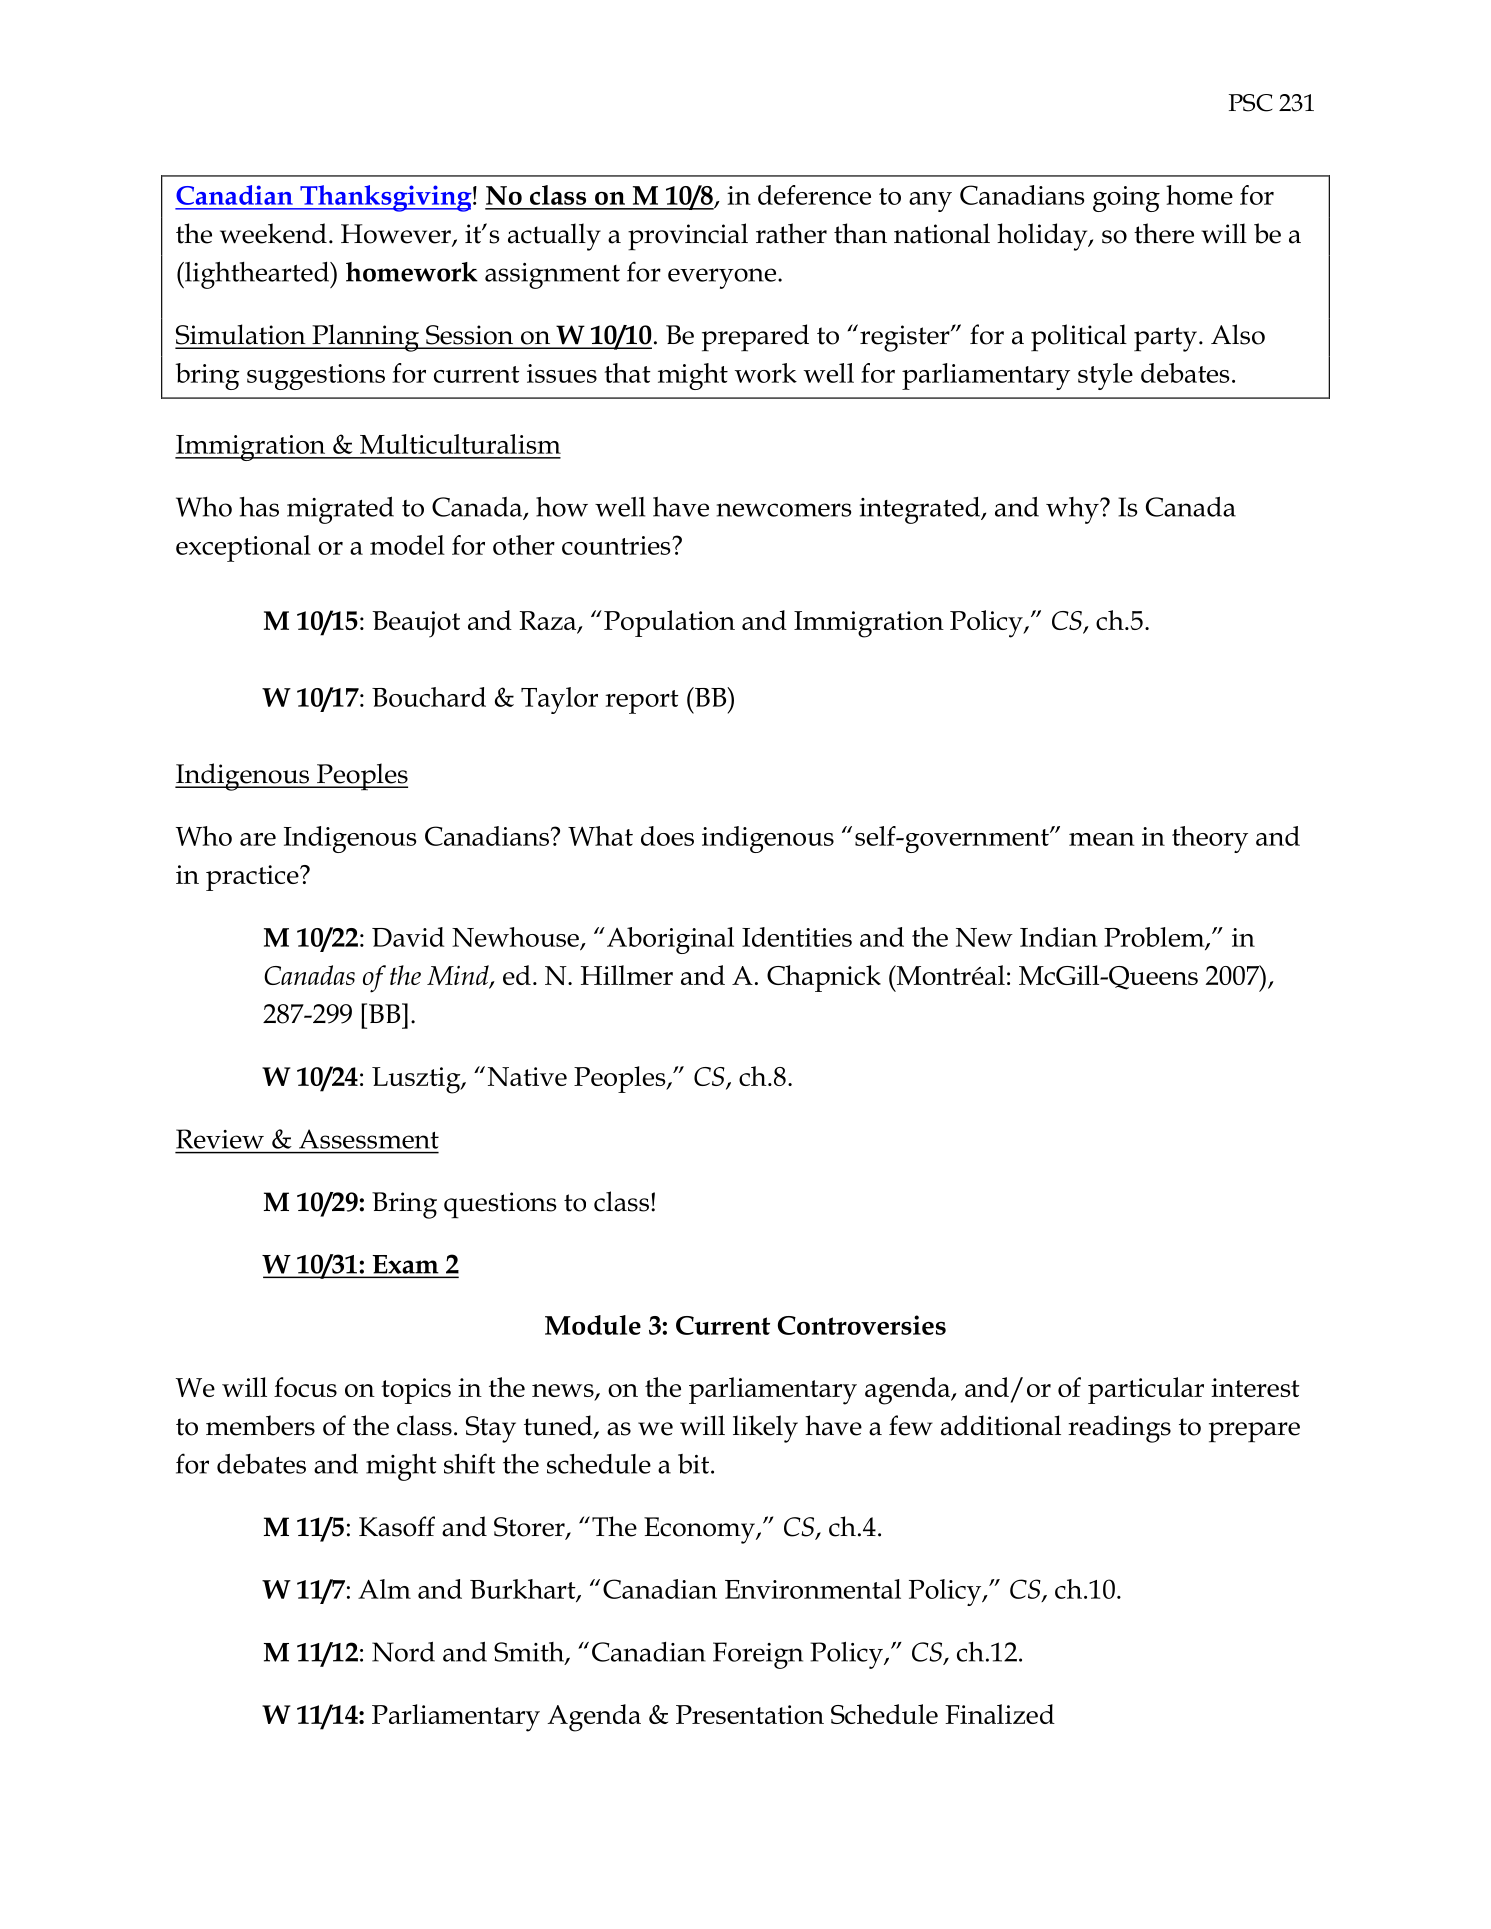  I want to click on deference, so click(814, 195).
